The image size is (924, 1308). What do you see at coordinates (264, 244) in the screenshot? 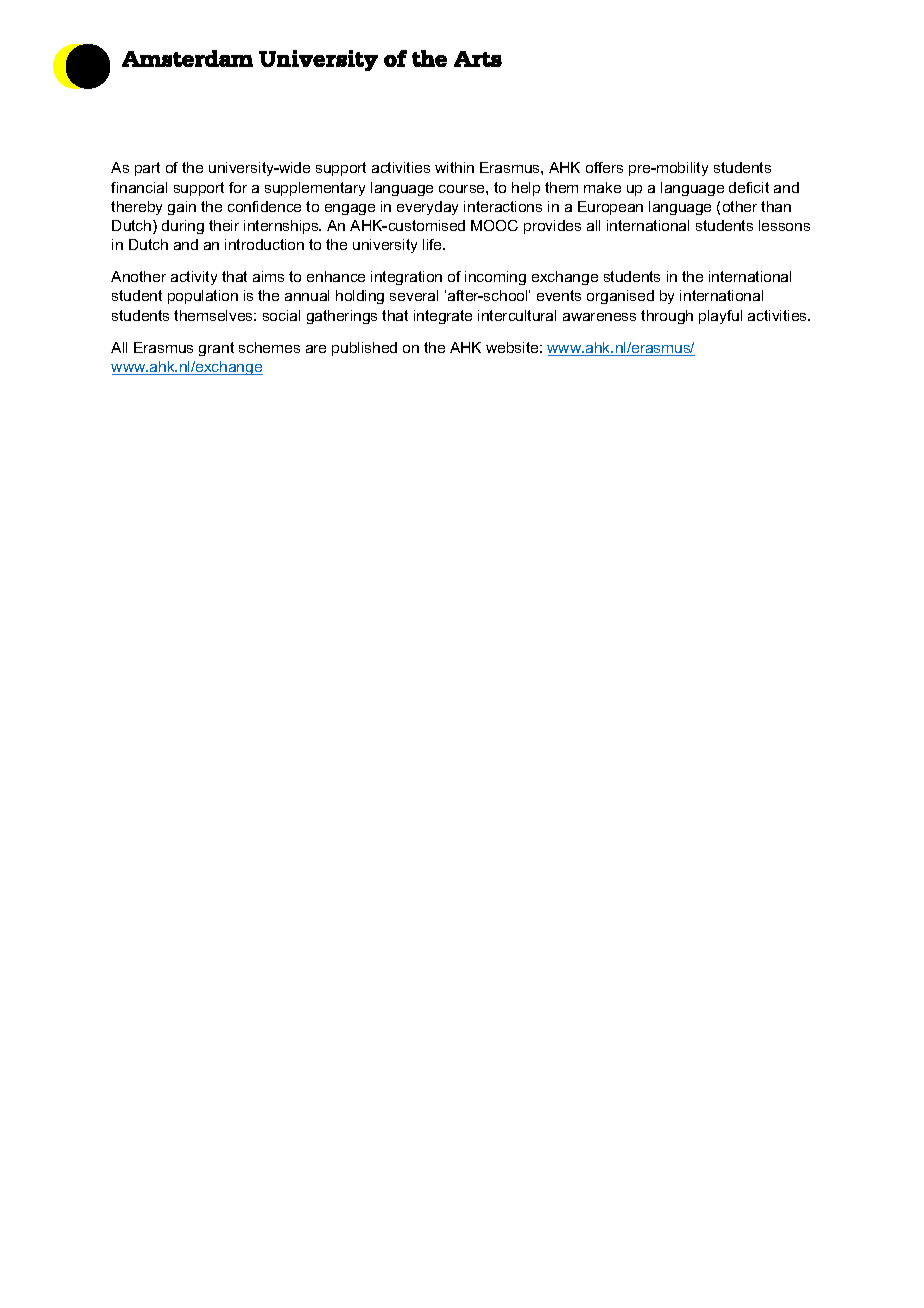
I see `introduction` at bounding box center [264, 244].
